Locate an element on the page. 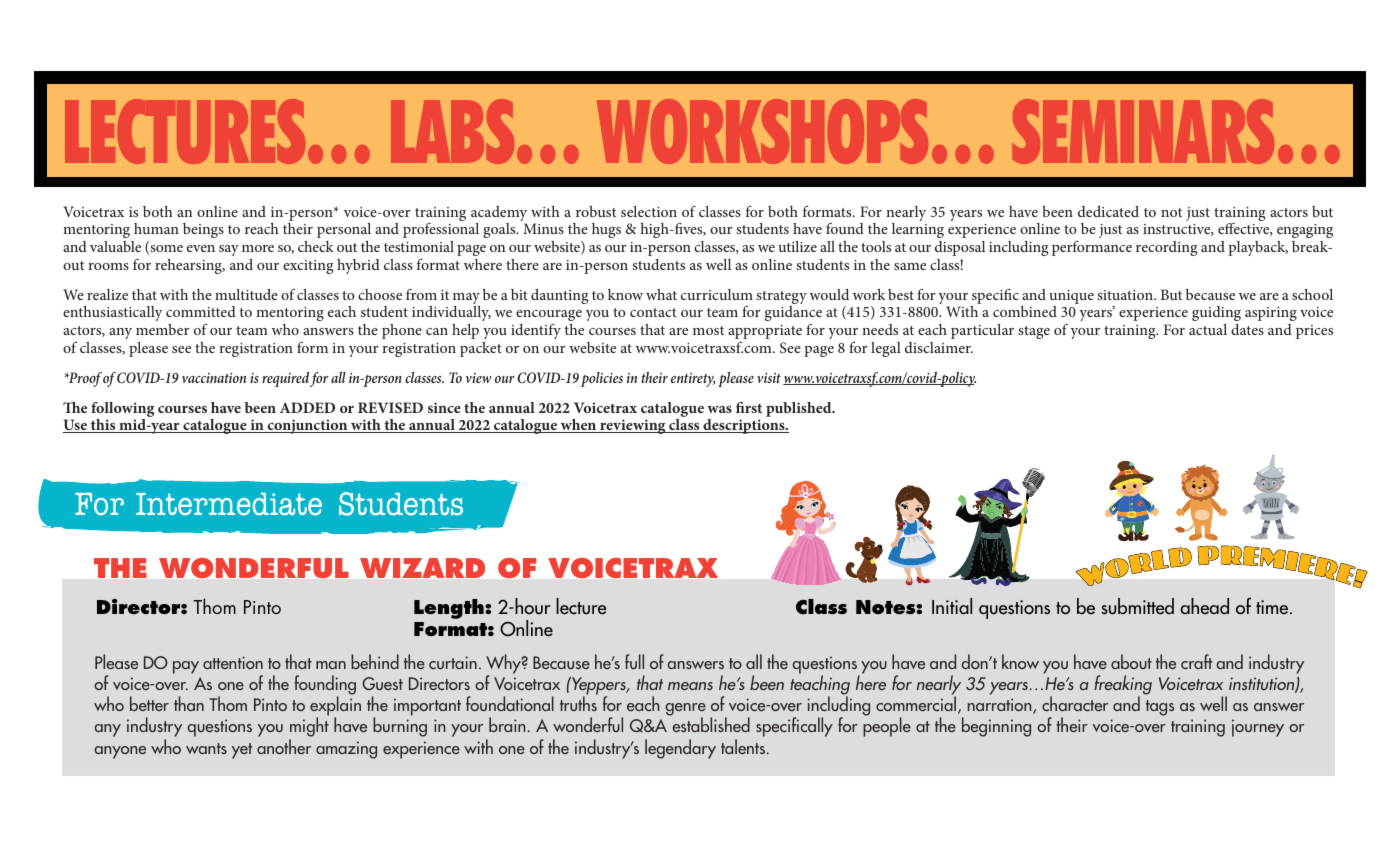  established is located at coordinates (711, 724).
